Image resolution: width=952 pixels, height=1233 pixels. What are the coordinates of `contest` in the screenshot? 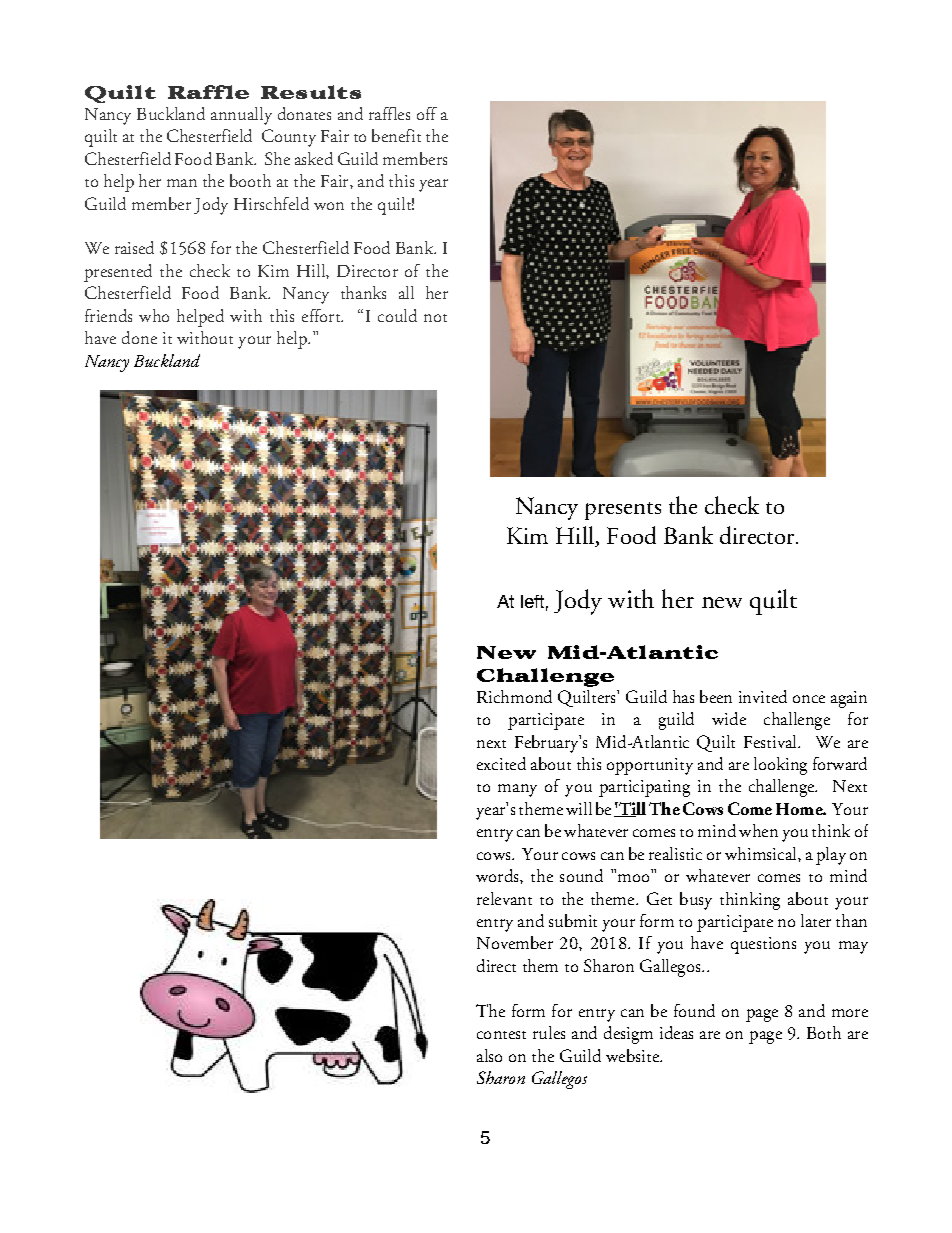 It's located at (501, 1035).
